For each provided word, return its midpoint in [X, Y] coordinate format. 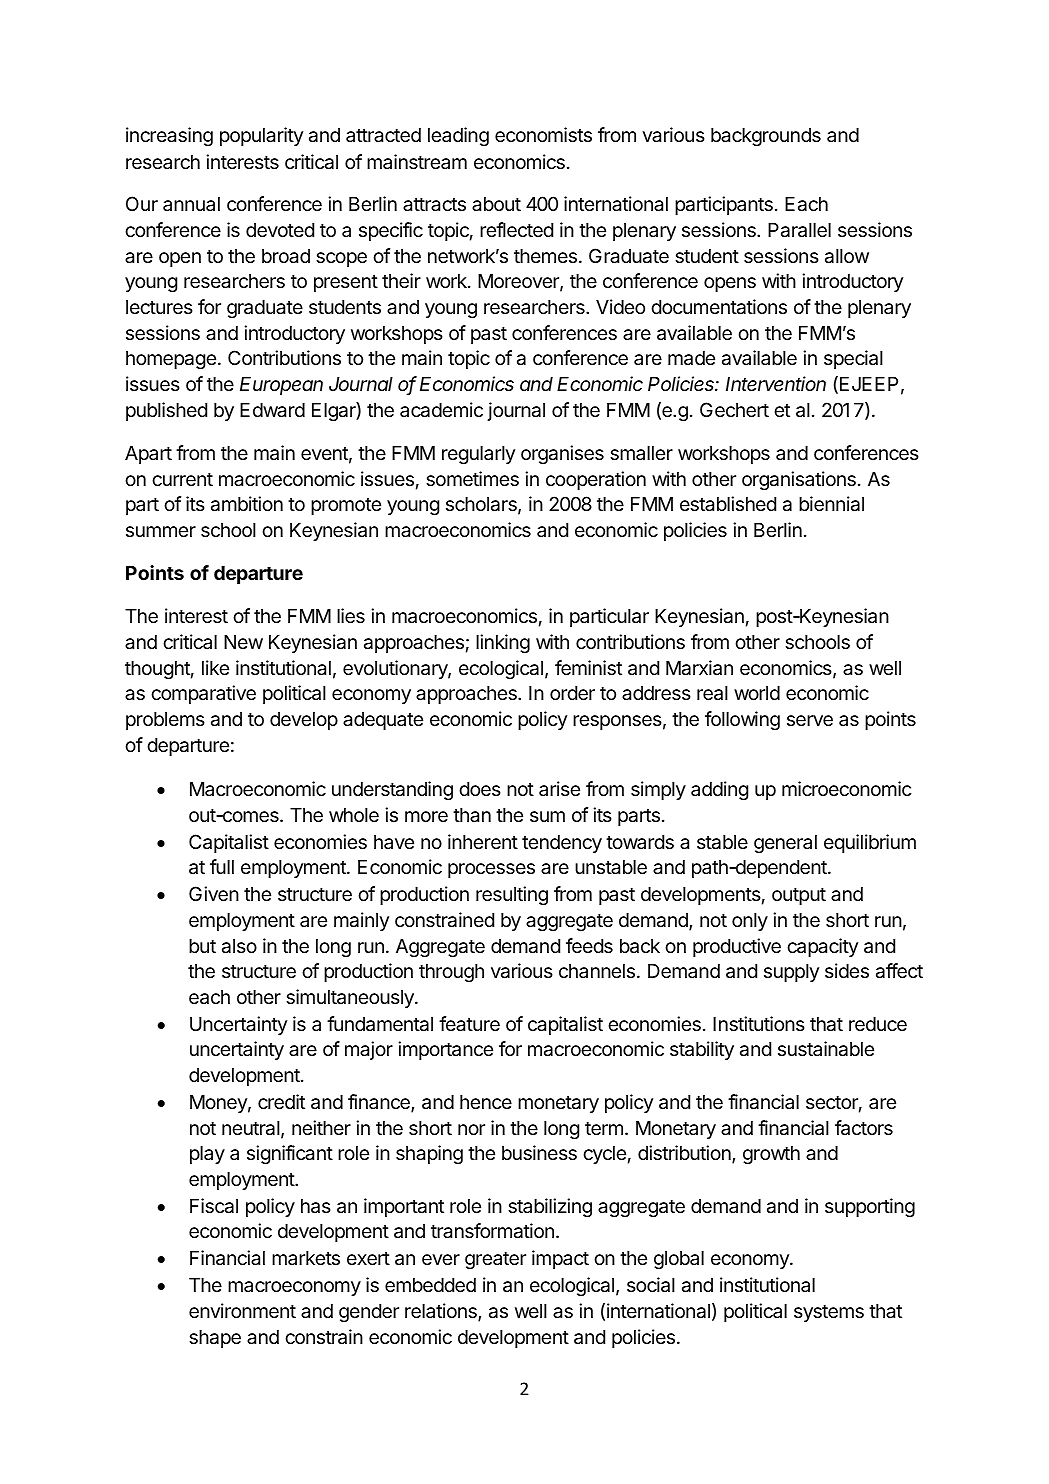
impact [560, 1259]
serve [810, 720]
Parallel [799, 230]
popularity [261, 136]
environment [242, 1310]
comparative [203, 694]
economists [543, 134]
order [572, 693]
